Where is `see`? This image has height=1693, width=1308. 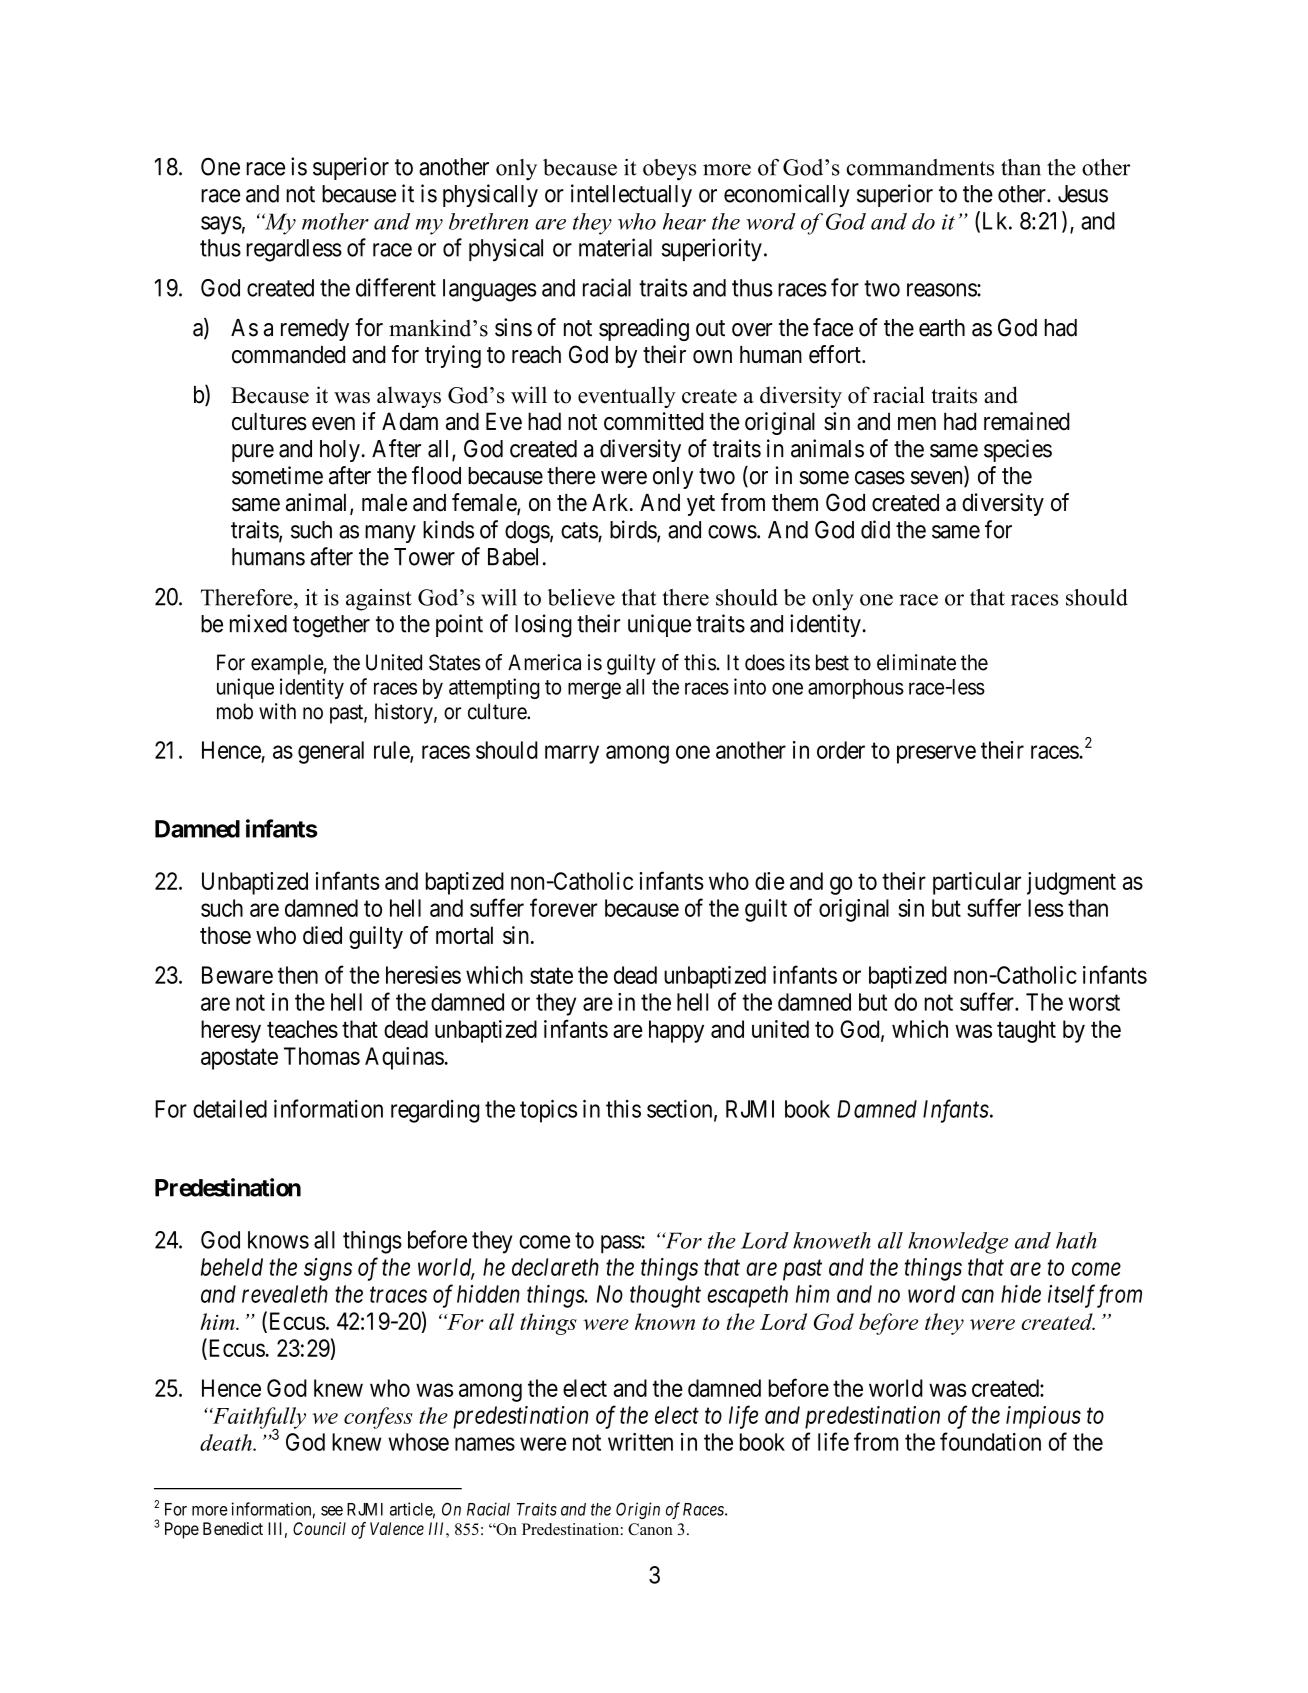
see is located at coordinates (332, 1511).
